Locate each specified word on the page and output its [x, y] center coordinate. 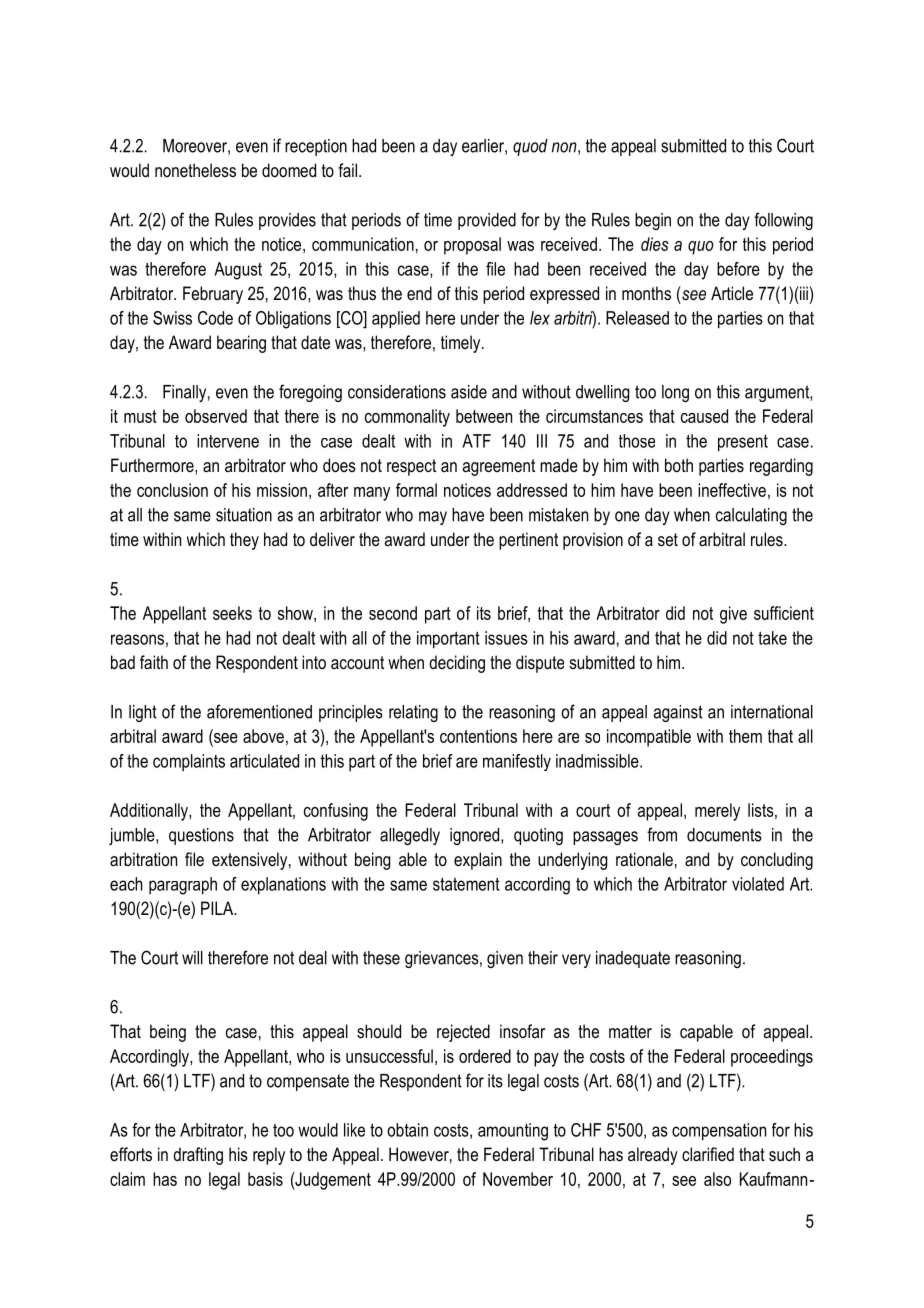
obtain [407, 1130]
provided [487, 221]
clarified [708, 1154]
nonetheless [195, 170]
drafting [198, 1156]
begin [653, 221]
